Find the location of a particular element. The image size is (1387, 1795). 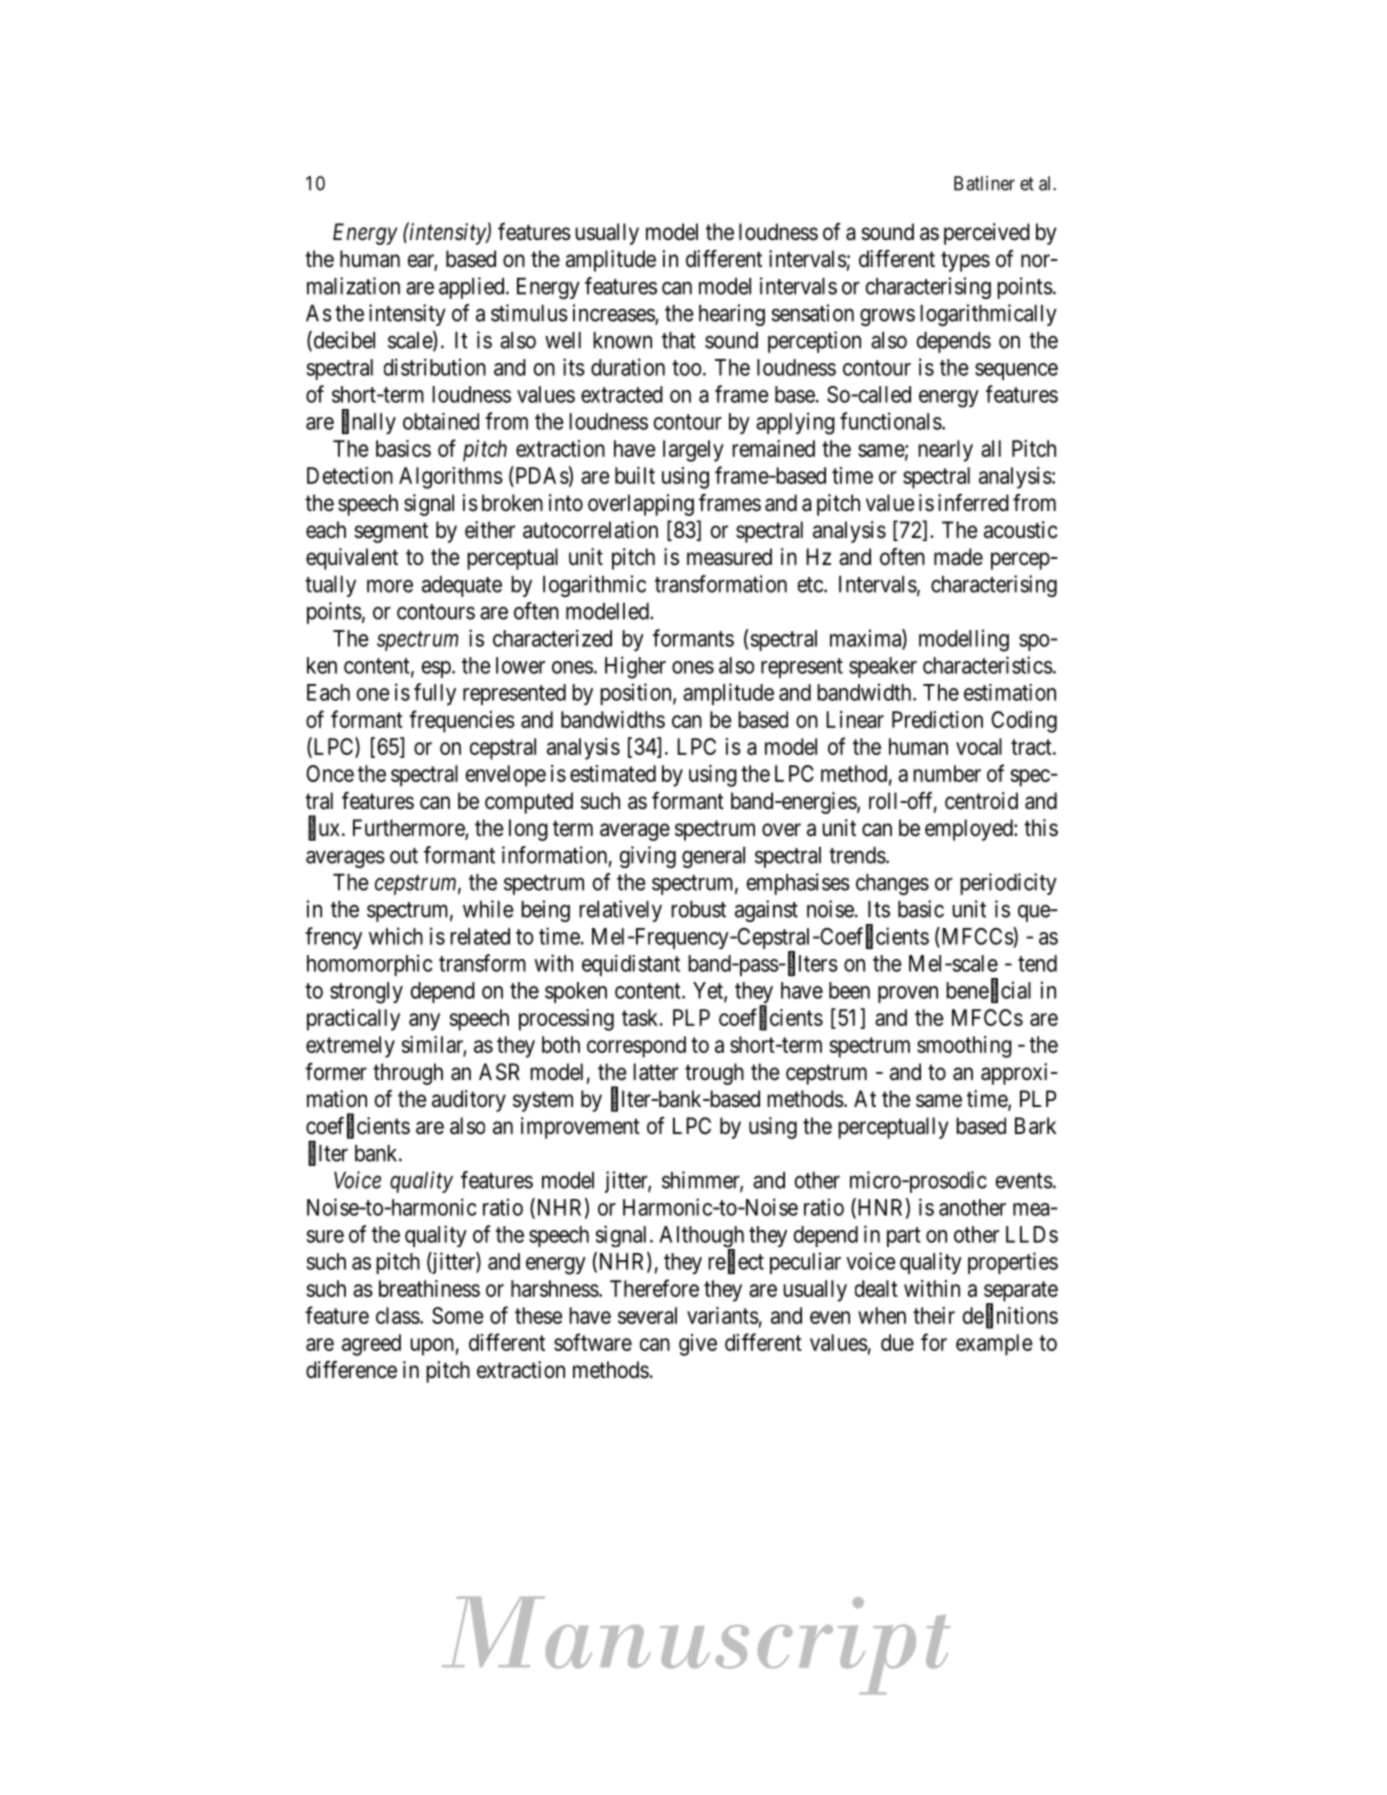

Although is located at coordinates (701, 1238).
